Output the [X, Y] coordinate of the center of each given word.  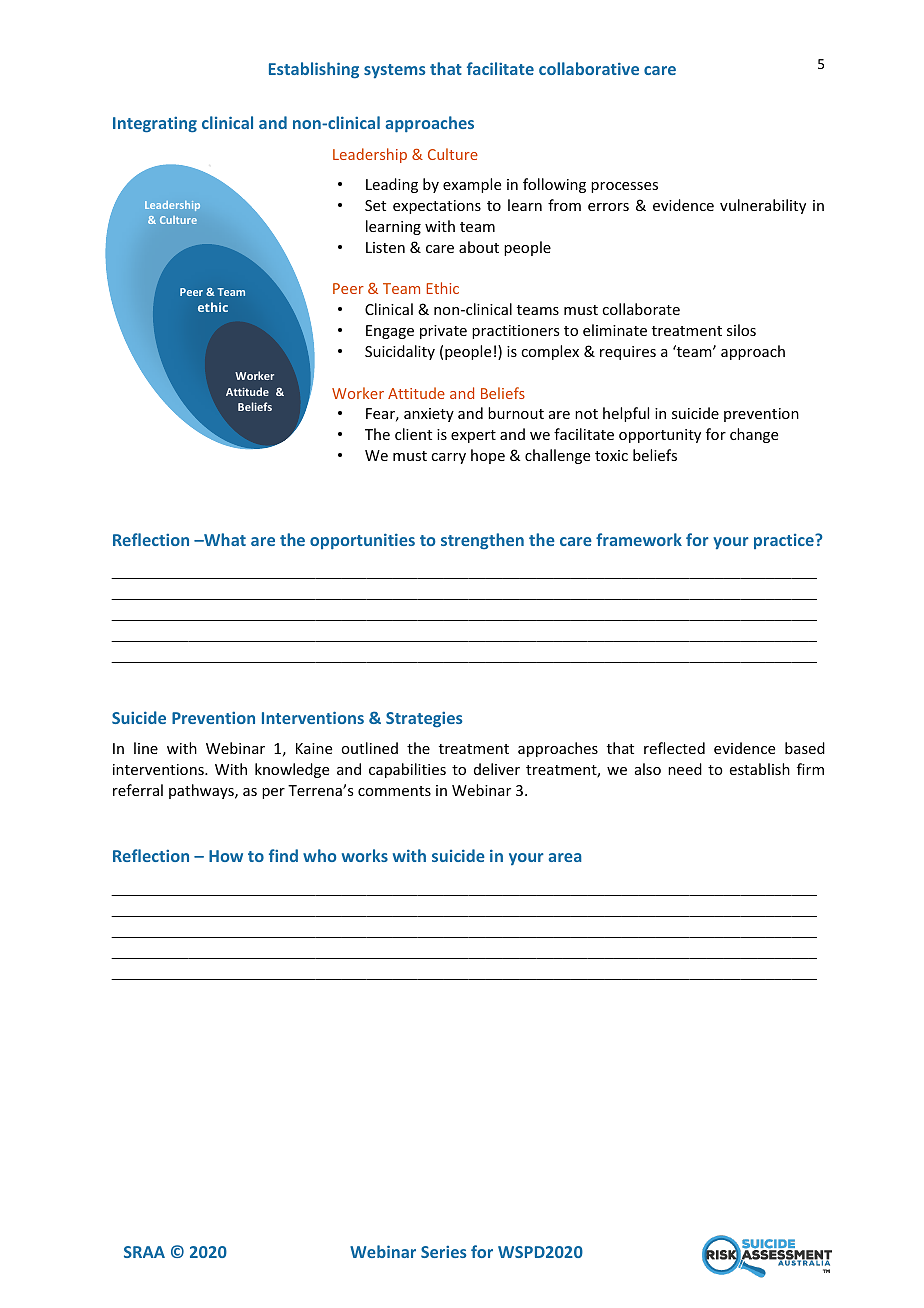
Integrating [155, 124]
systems [395, 71]
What [224, 539]
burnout [516, 413]
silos [741, 330]
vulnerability [763, 206]
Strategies [424, 719]
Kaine [314, 748]
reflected [674, 748]
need [685, 769]
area [564, 857]
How [226, 856]
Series [444, 1251]
